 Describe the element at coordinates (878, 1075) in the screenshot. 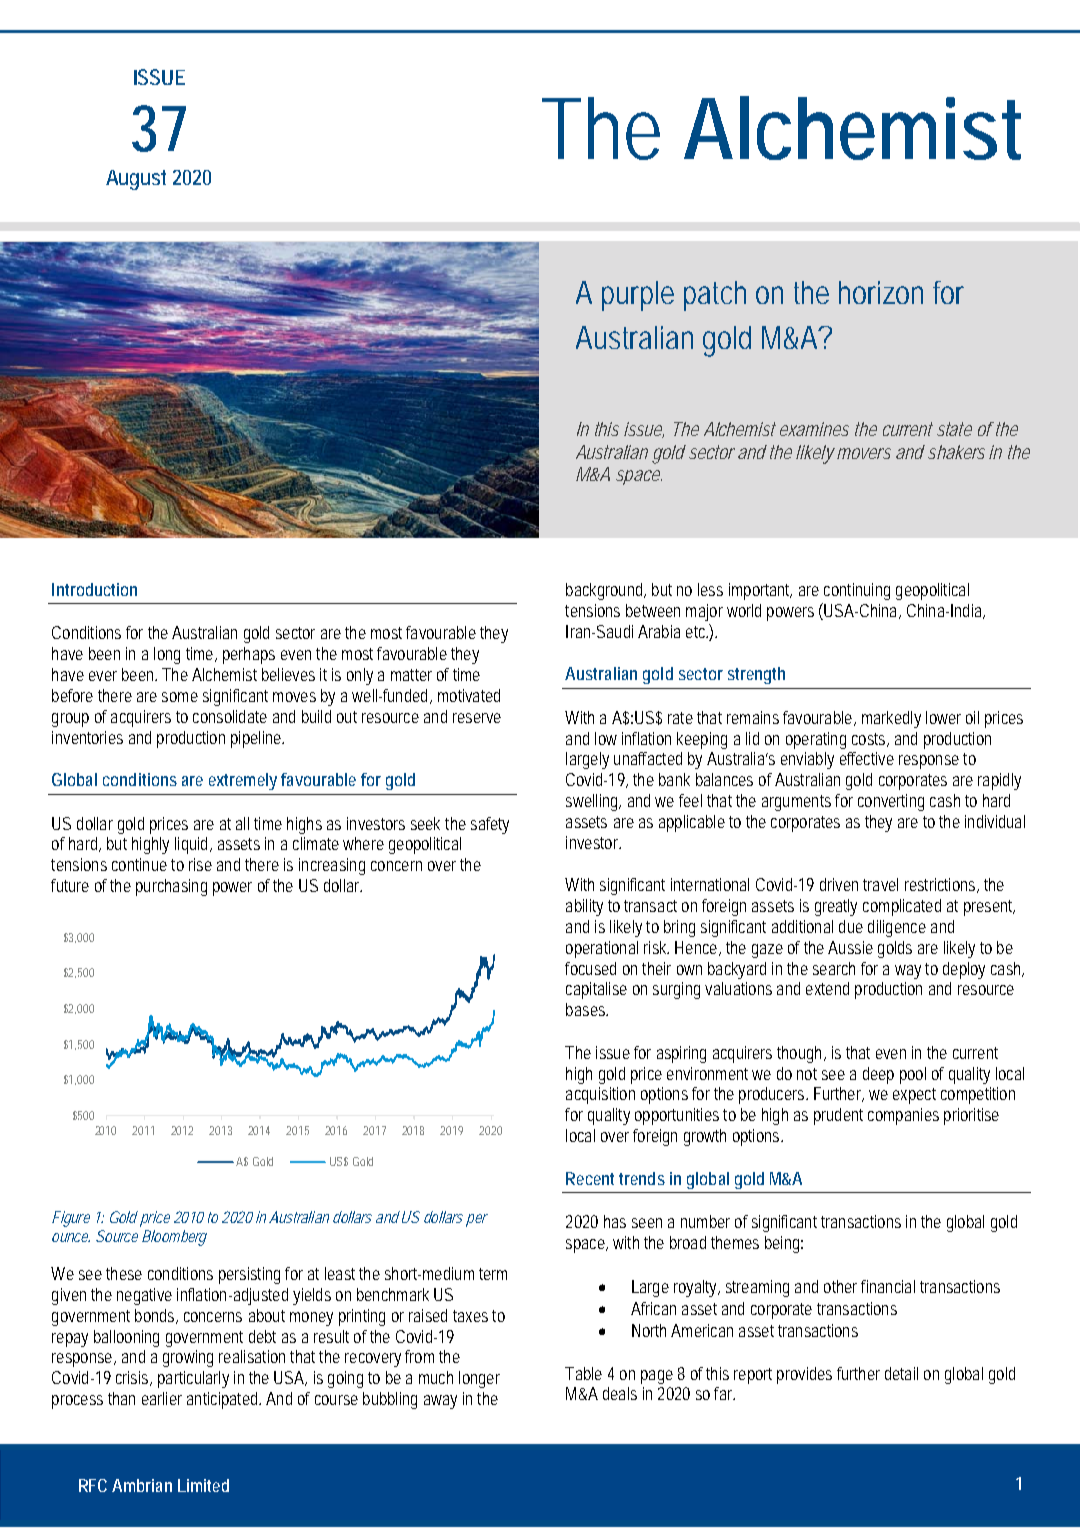

I see `deep` at that location.
